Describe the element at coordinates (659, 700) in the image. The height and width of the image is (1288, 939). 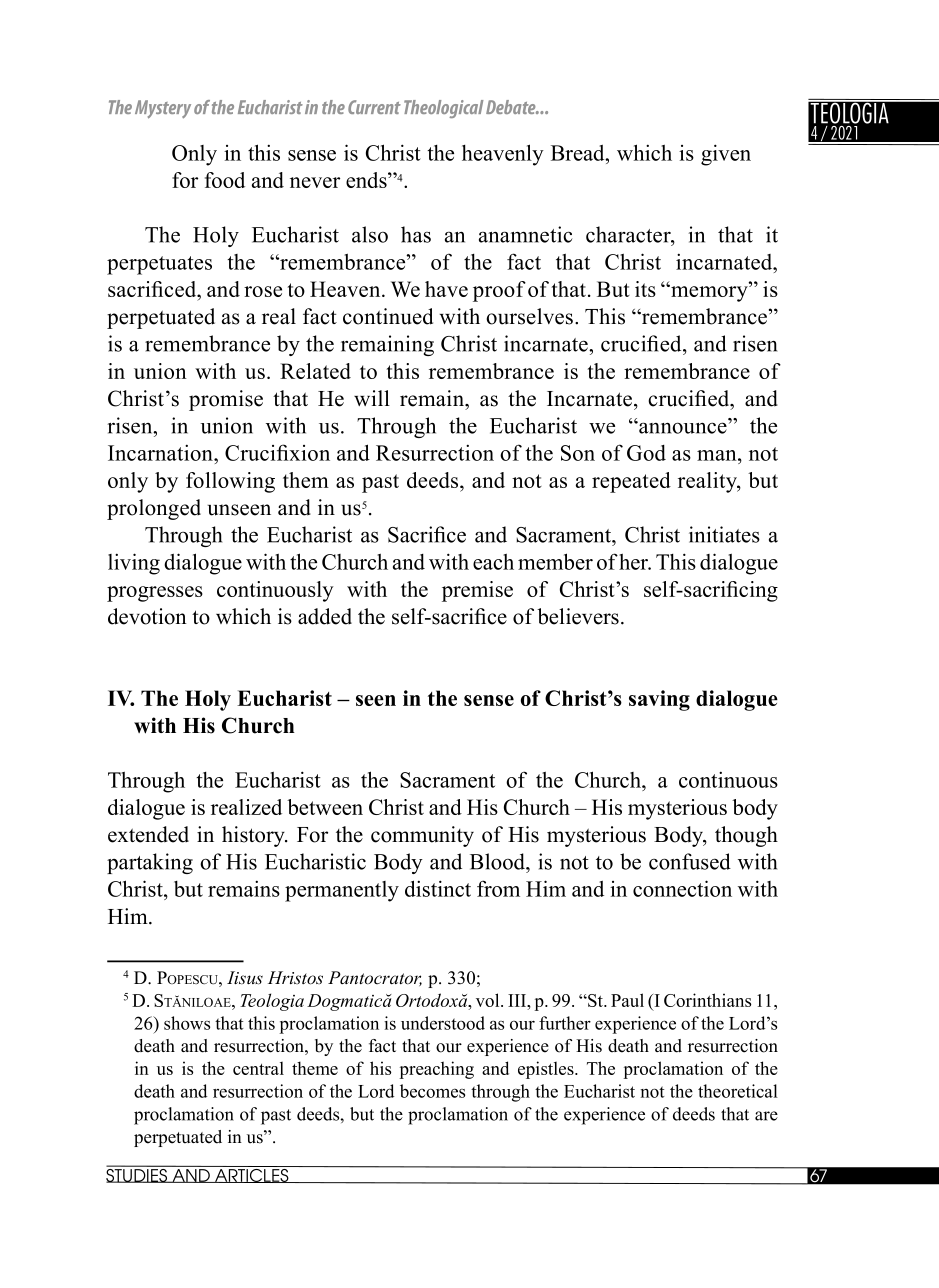
I see `saving` at that location.
